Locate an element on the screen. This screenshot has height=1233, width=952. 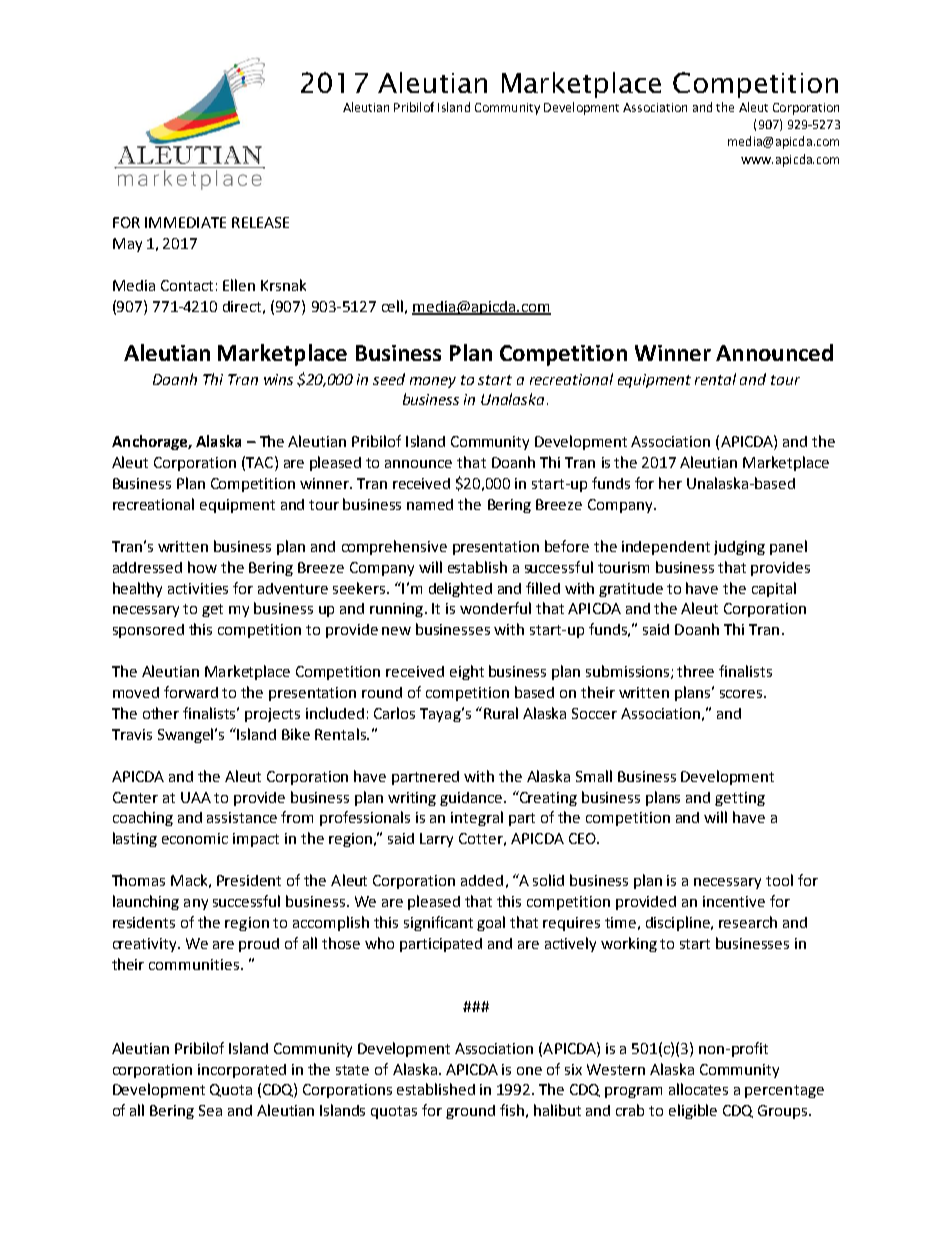
money is located at coordinates (433, 382).
